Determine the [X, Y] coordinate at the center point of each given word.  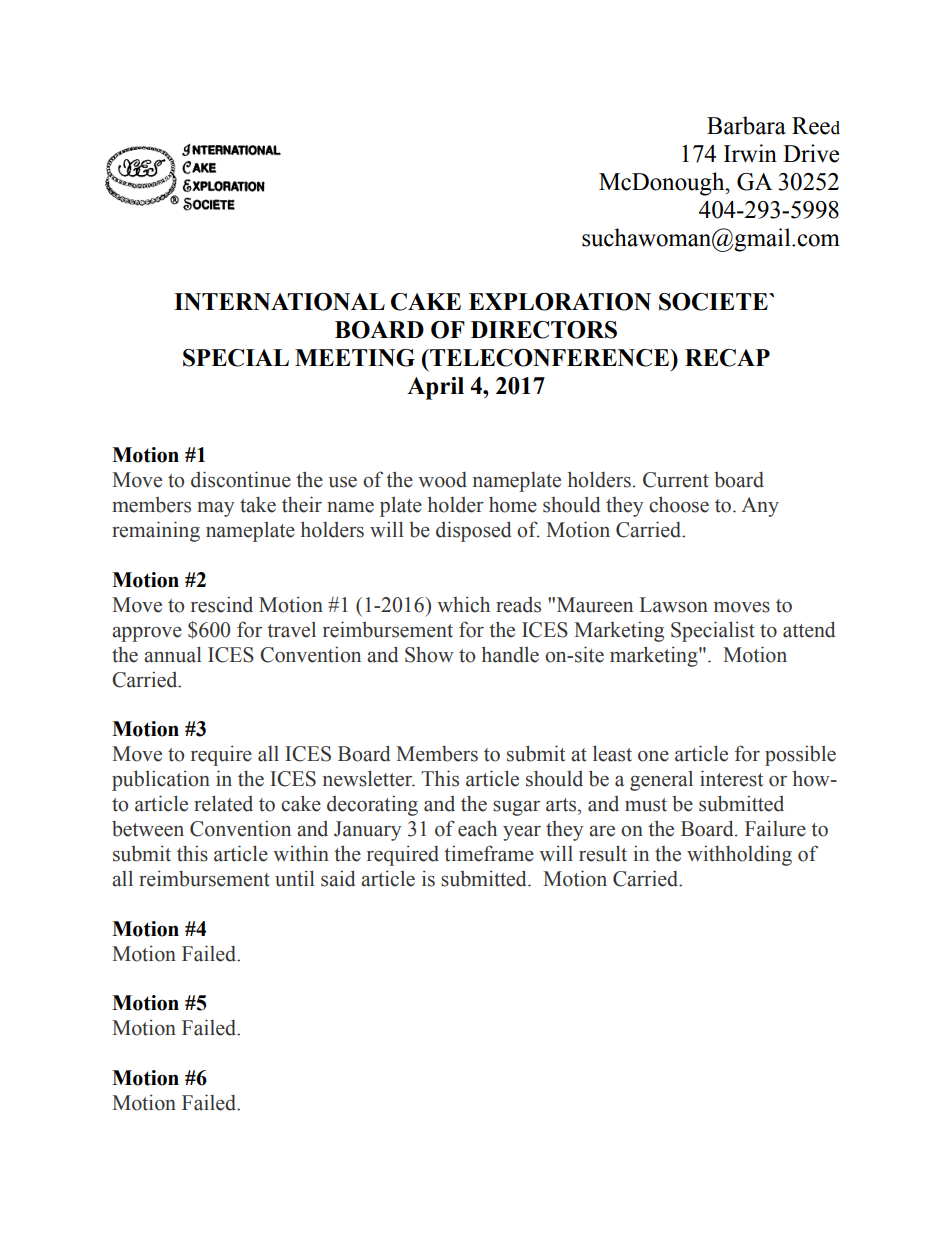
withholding [739, 855]
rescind [222, 604]
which [463, 604]
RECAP [727, 358]
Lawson [674, 605]
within [301, 853]
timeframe [489, 853]
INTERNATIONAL [279, 302]
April [435, 388]
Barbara [746, 125]
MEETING [355, 358]
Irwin [750, 153]
